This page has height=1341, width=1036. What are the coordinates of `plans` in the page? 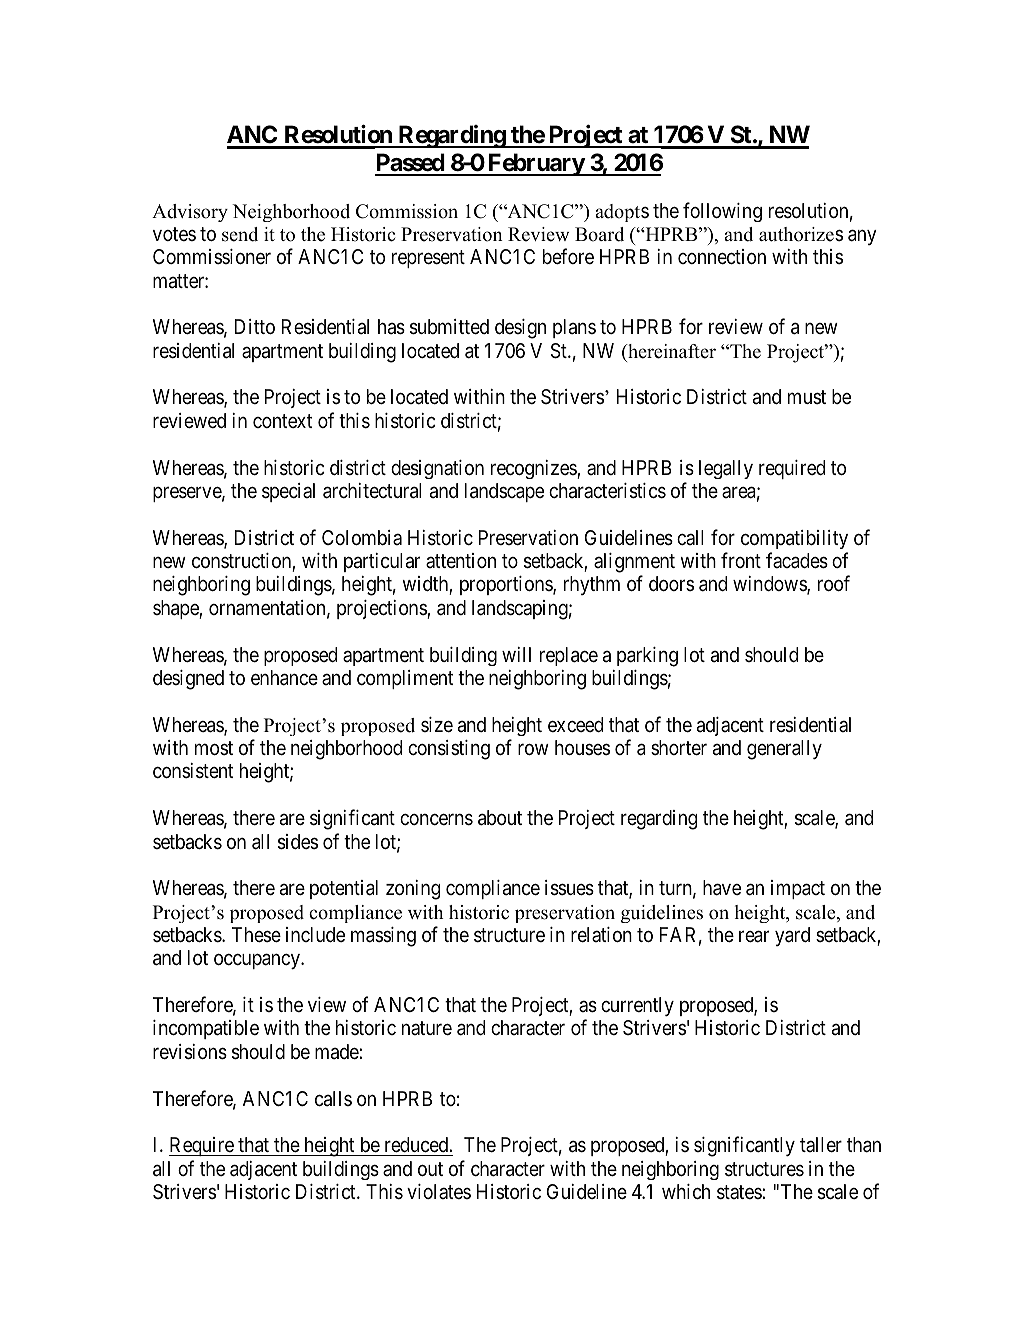 It's located at (574, 328).
